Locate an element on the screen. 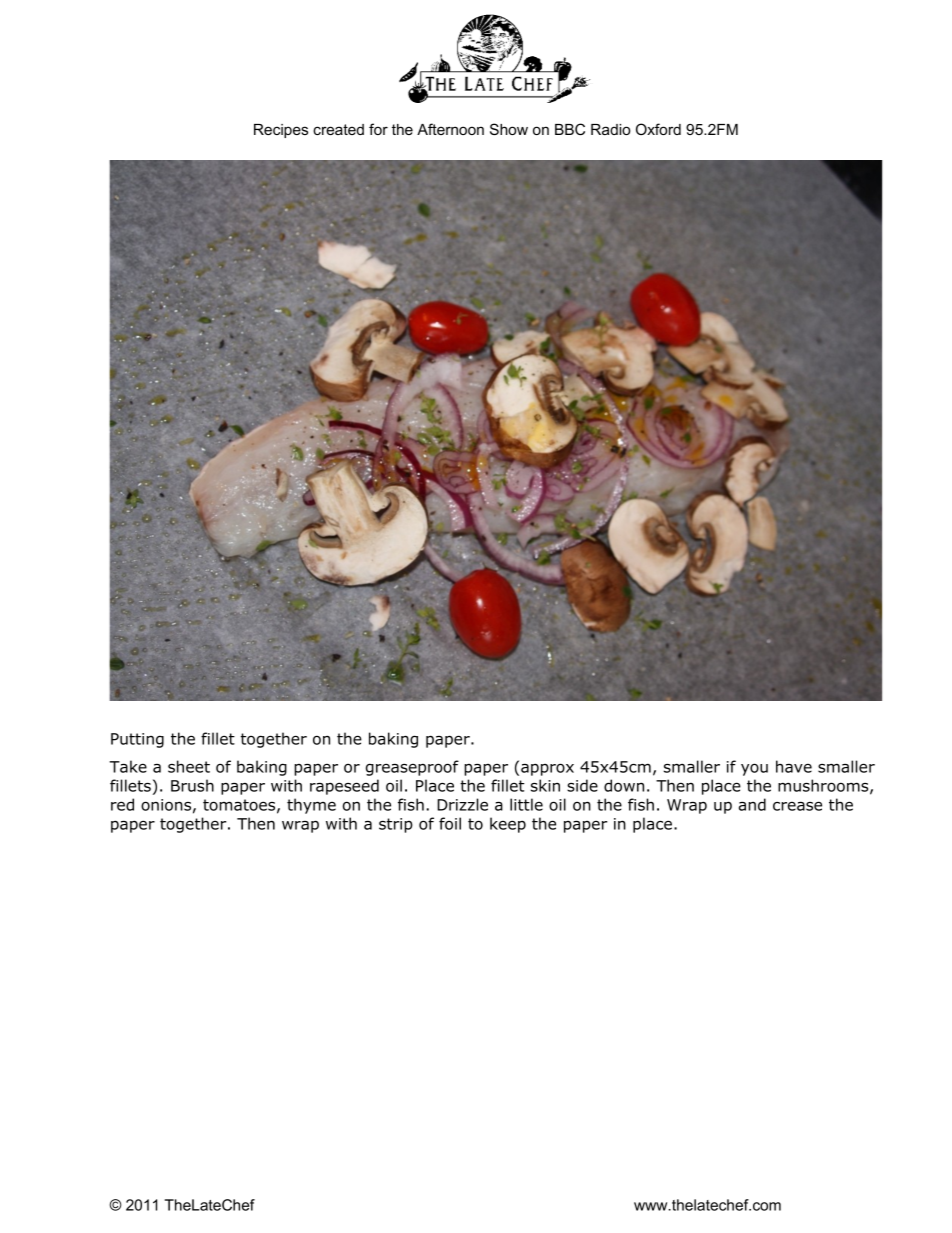 This screenshot has width=952, height=1233. Brush is located at coordinates (192, 785).
